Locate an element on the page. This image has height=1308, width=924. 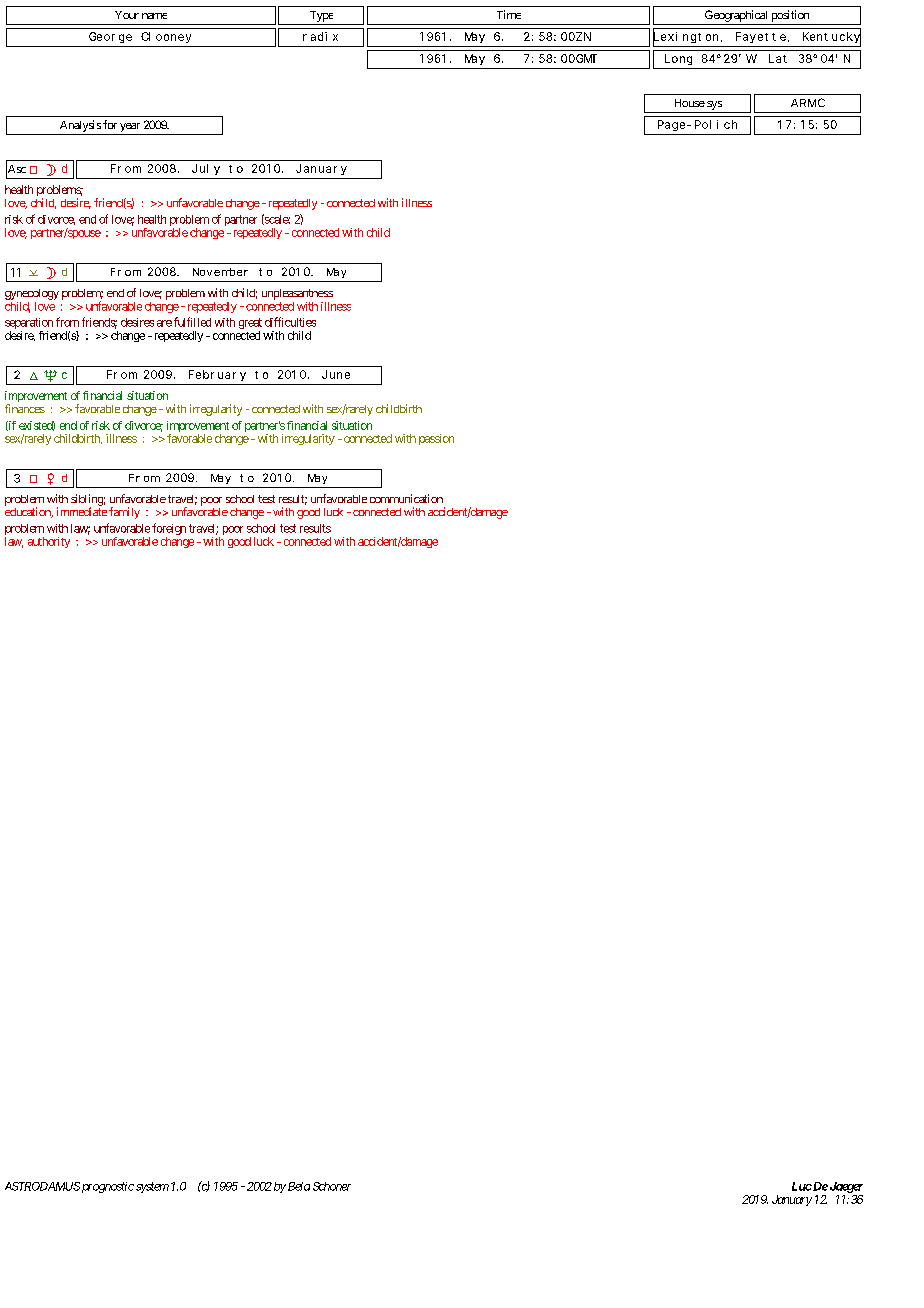
Lat is located at coordinates (778, 58).
